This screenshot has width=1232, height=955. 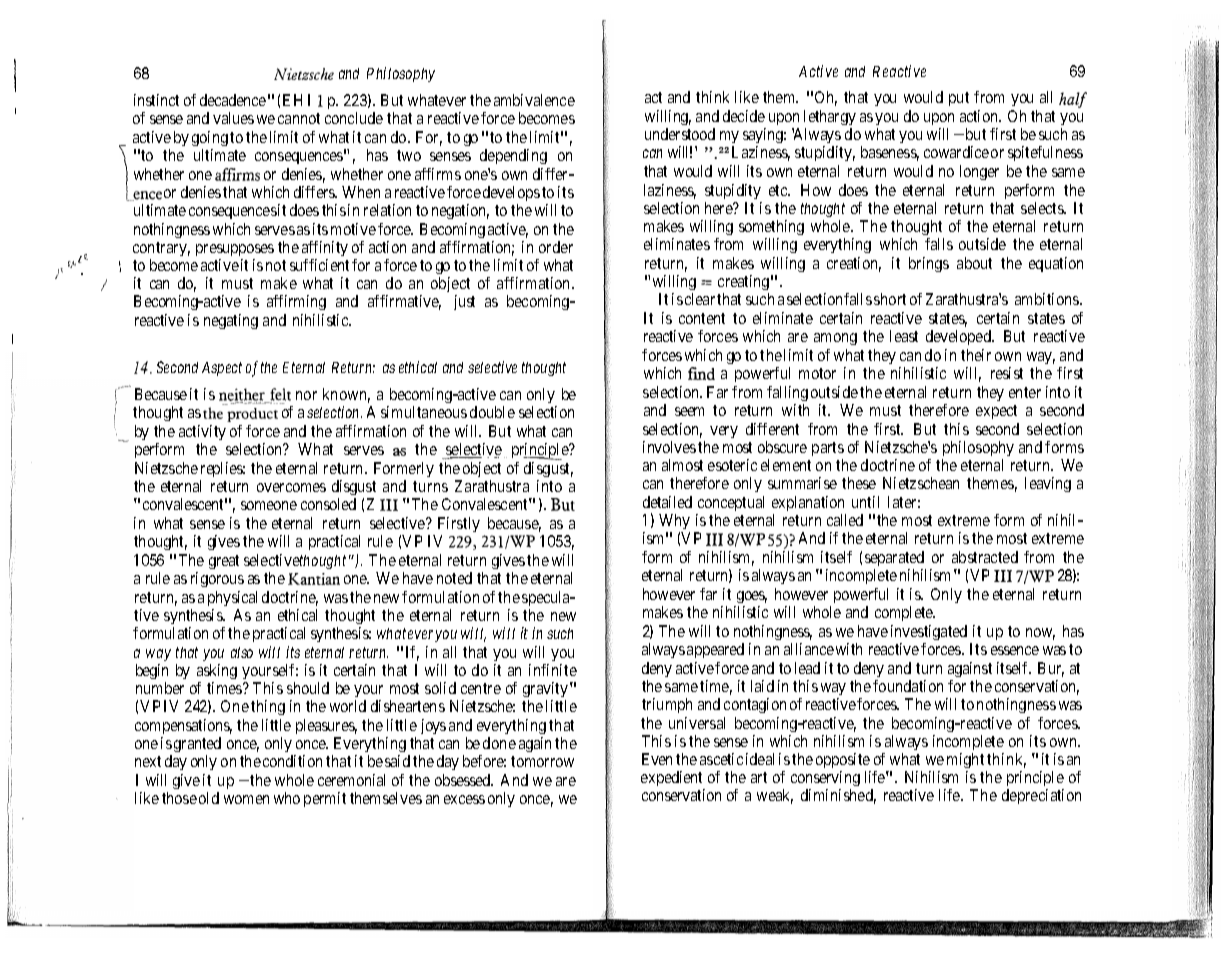 I want to click on leaving, so click(x=1048, y=484).
